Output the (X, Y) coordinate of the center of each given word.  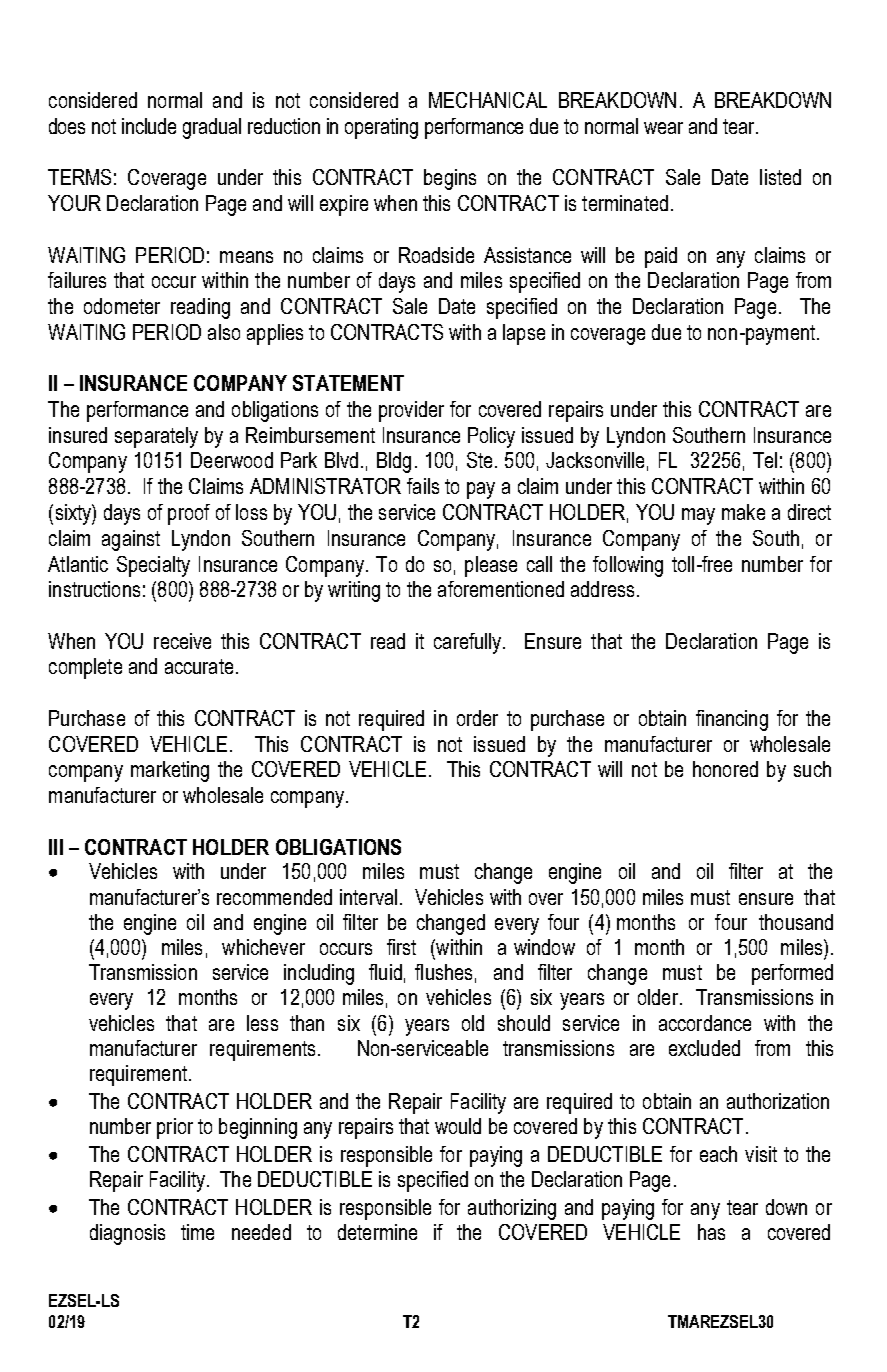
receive (182, 641)
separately (156, 437)
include (149, 126)
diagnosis (127, 1234)
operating (381, 128)
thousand (796, 922)
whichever (263, 947)
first (401, 947)
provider (411, 411)
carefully (469, 643)
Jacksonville (595, 460)
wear (663, 128)
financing (732, 720)
